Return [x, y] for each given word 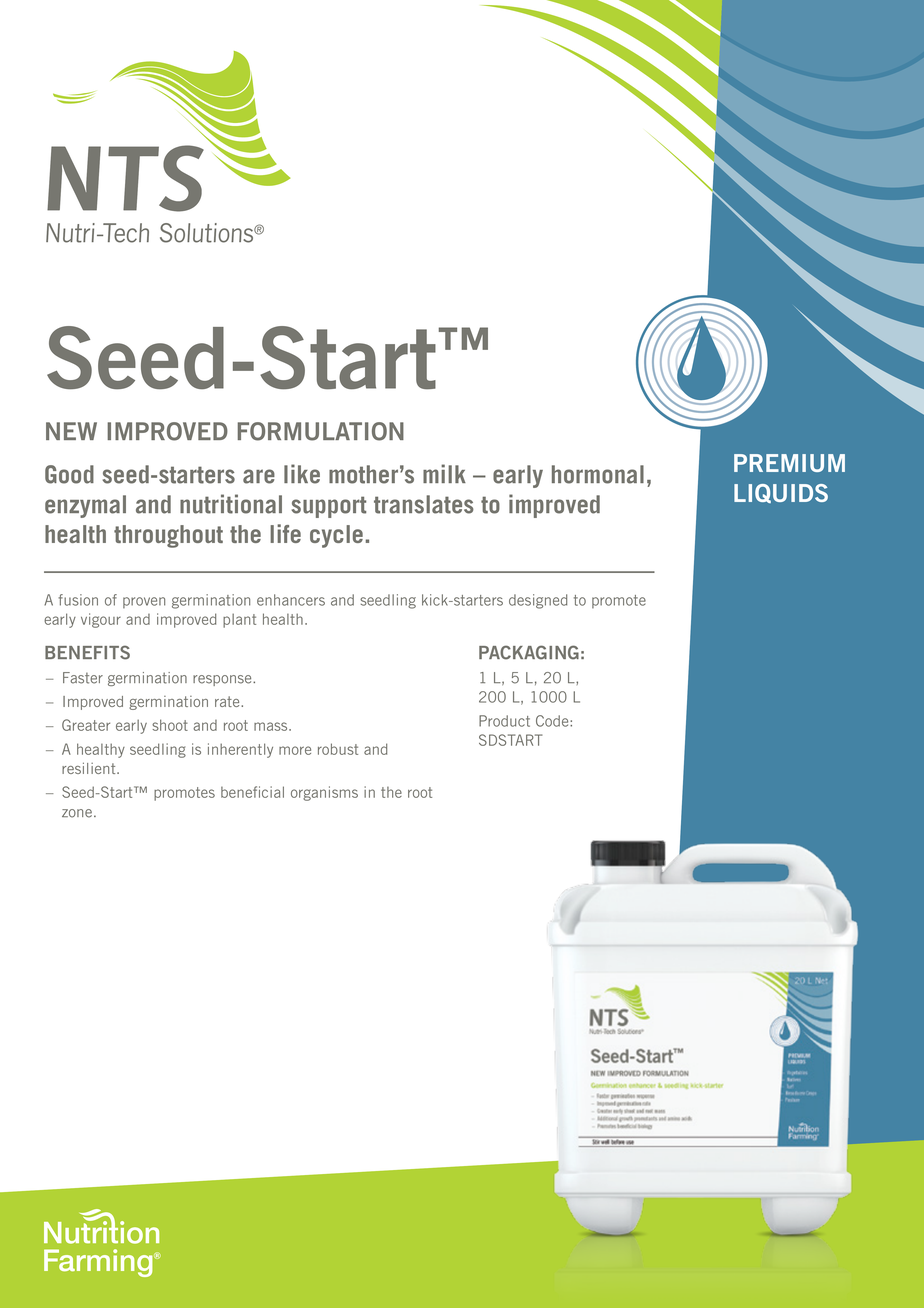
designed [538, 601]
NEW [71, 431]
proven [144, 602]
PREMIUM [789, 463]
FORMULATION [321, 431]
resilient [90, 768]
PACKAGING [529, 652]
